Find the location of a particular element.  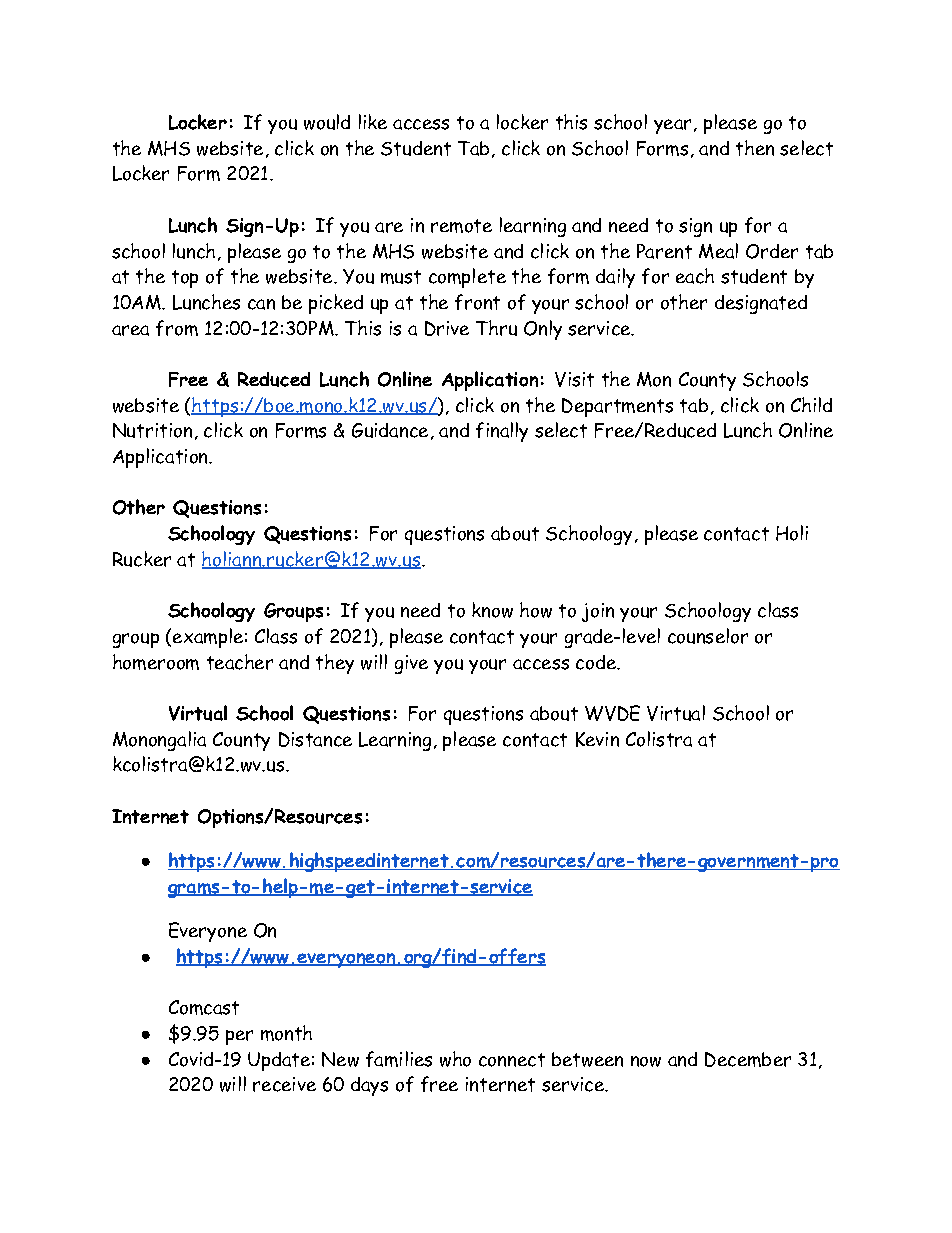

who is located at coordinates (455, 1059).
